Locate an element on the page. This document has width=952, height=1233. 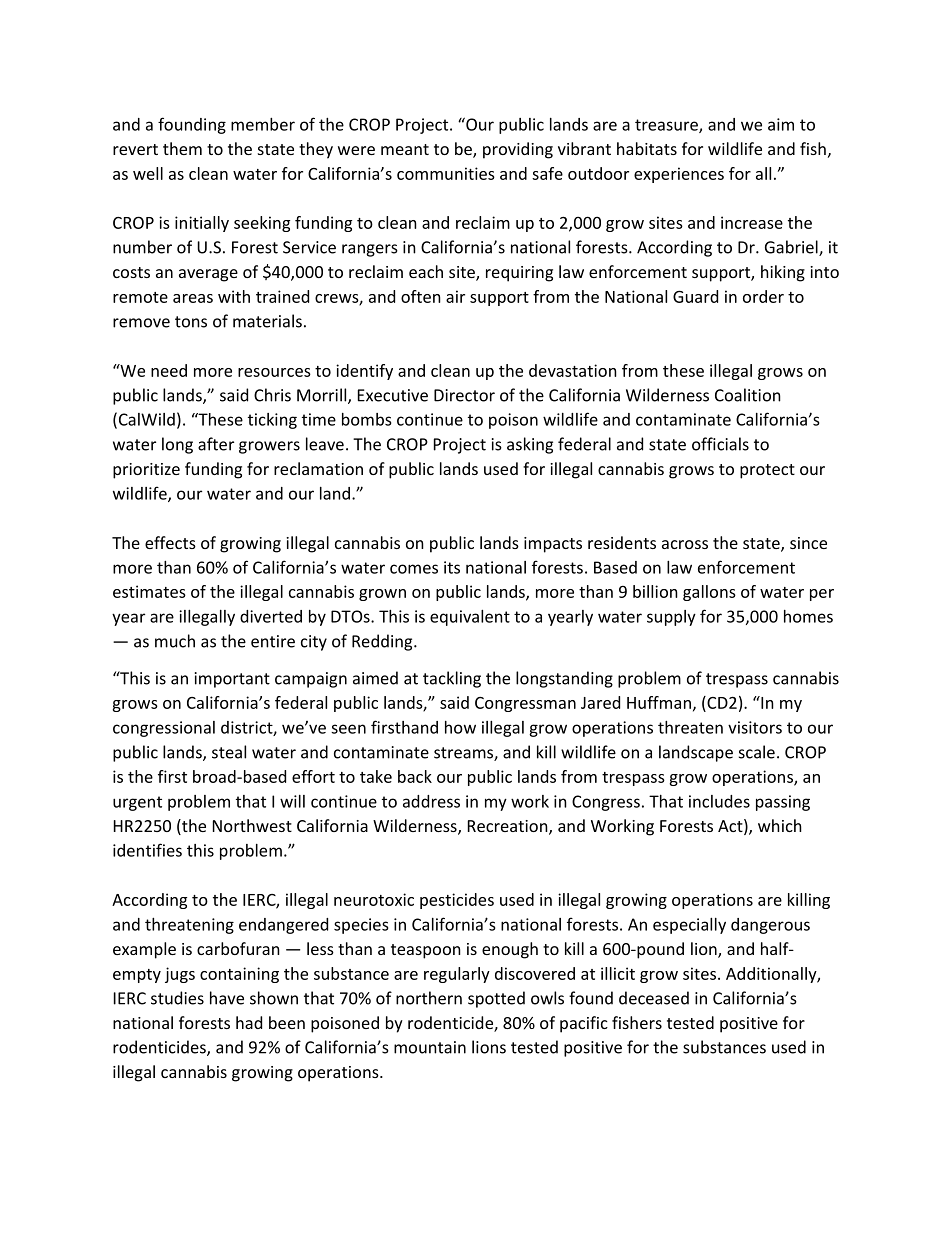
Coalition is located at coordinates (748, 395).
